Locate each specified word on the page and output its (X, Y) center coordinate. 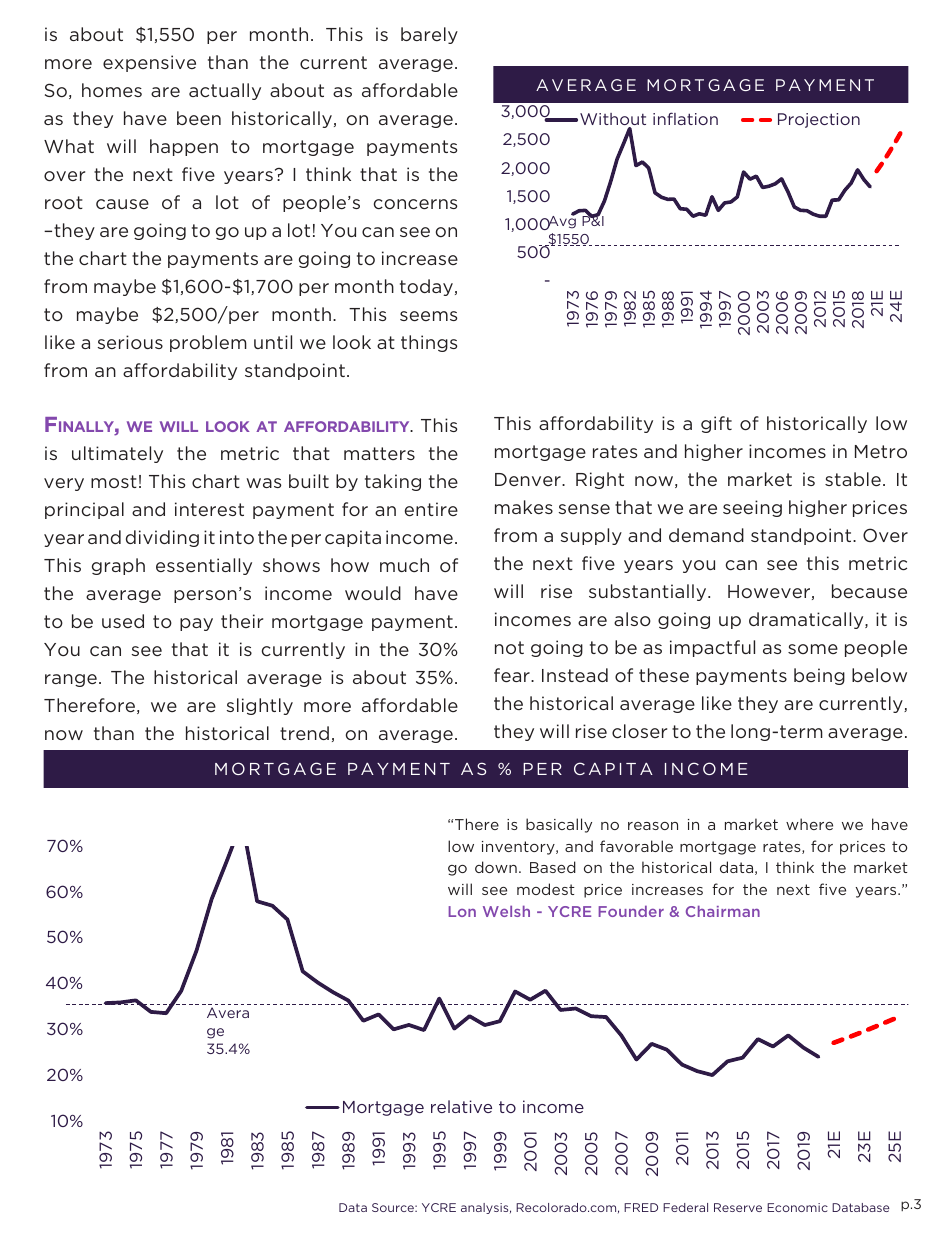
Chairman (723, 911)
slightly (260, 706)
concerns (415, 204)
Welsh (506, 911)
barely (429, 35)
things (429, 343)
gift (716, 424)
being (819, 676)
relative (461, 1106)
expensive (149, 63)
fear (513, 675)
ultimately (117, 454)
